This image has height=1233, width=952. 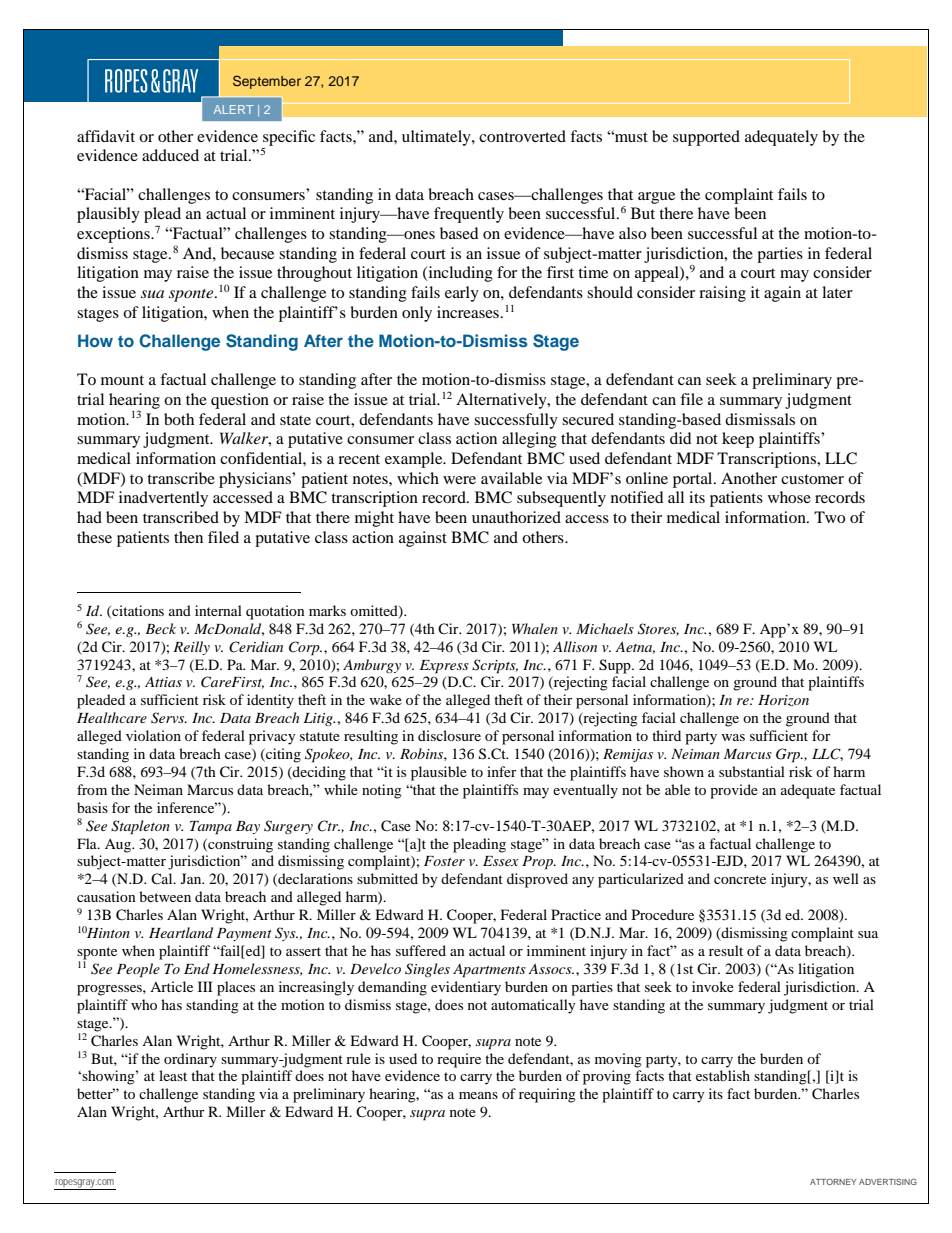 What do you see at coordinates (173, 1075) in the image?
I see `least` at bounding box center [173, 1075].
